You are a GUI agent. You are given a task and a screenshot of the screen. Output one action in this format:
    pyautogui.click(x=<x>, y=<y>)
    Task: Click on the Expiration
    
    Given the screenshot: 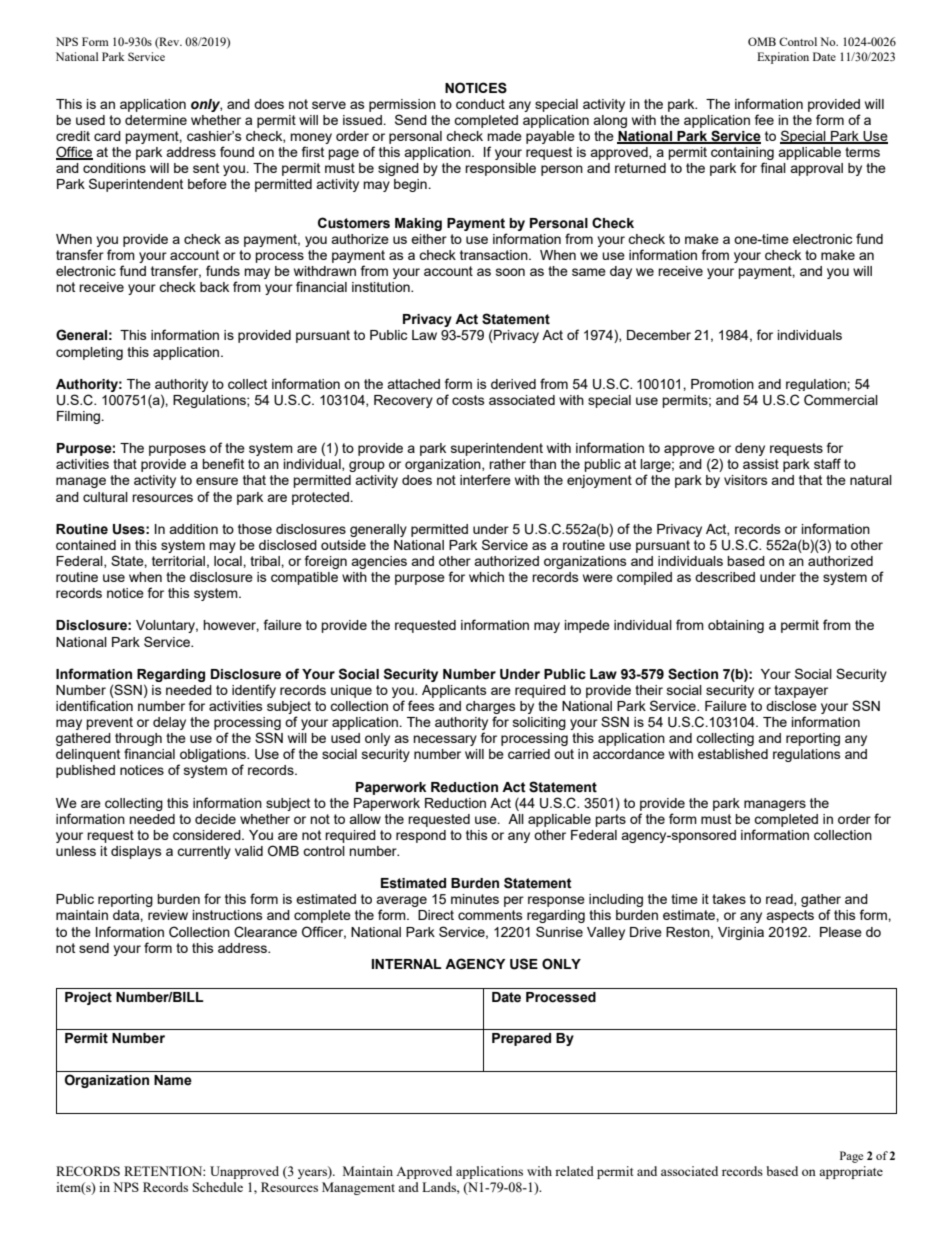 What is the action you would take?
    pyautogui.click(x=783, y=58)
